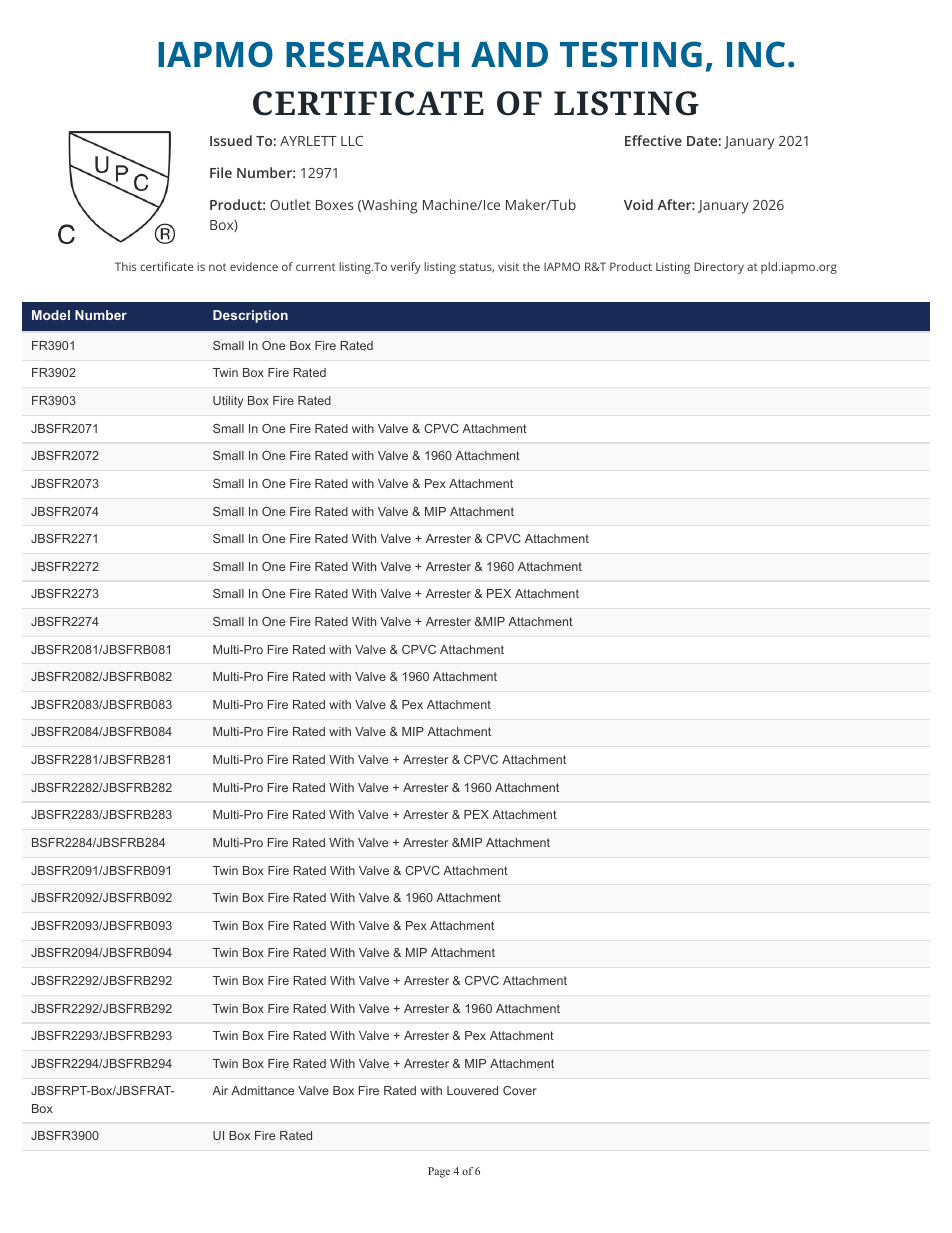 The height and width of the document is (1233, 952). Describe the element at coordinates (719, 268) in the document. I see `Directory` at that location.
